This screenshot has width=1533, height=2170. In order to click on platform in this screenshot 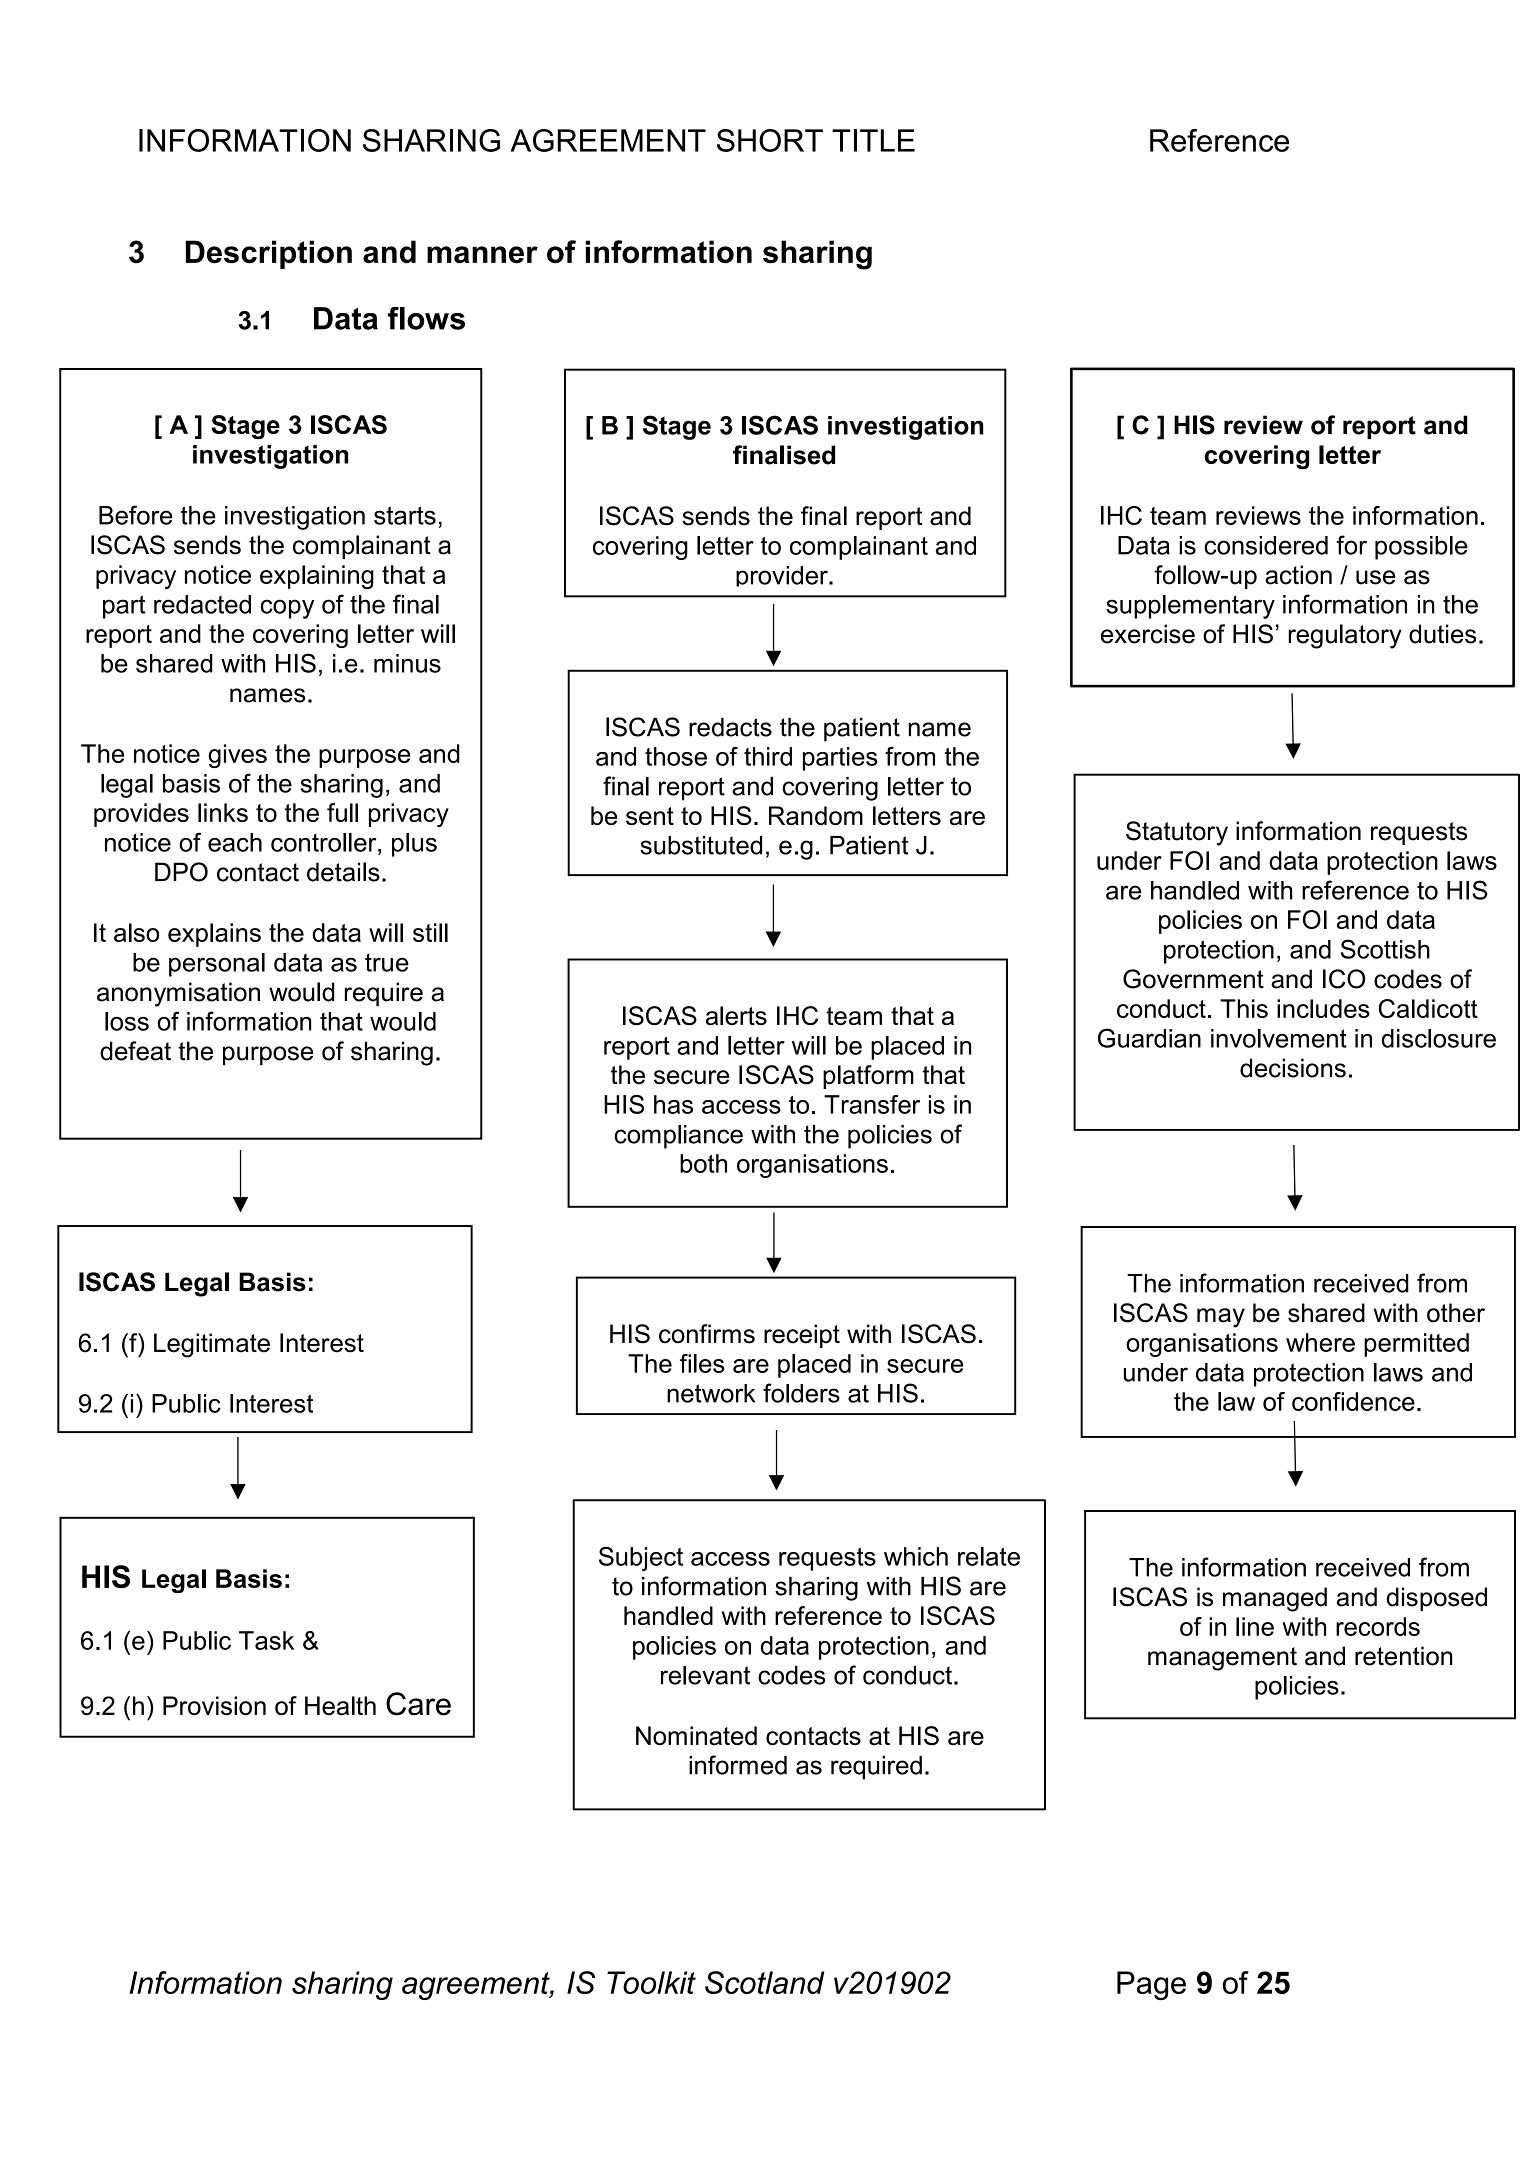, I will do `click(868, 1077)`.
